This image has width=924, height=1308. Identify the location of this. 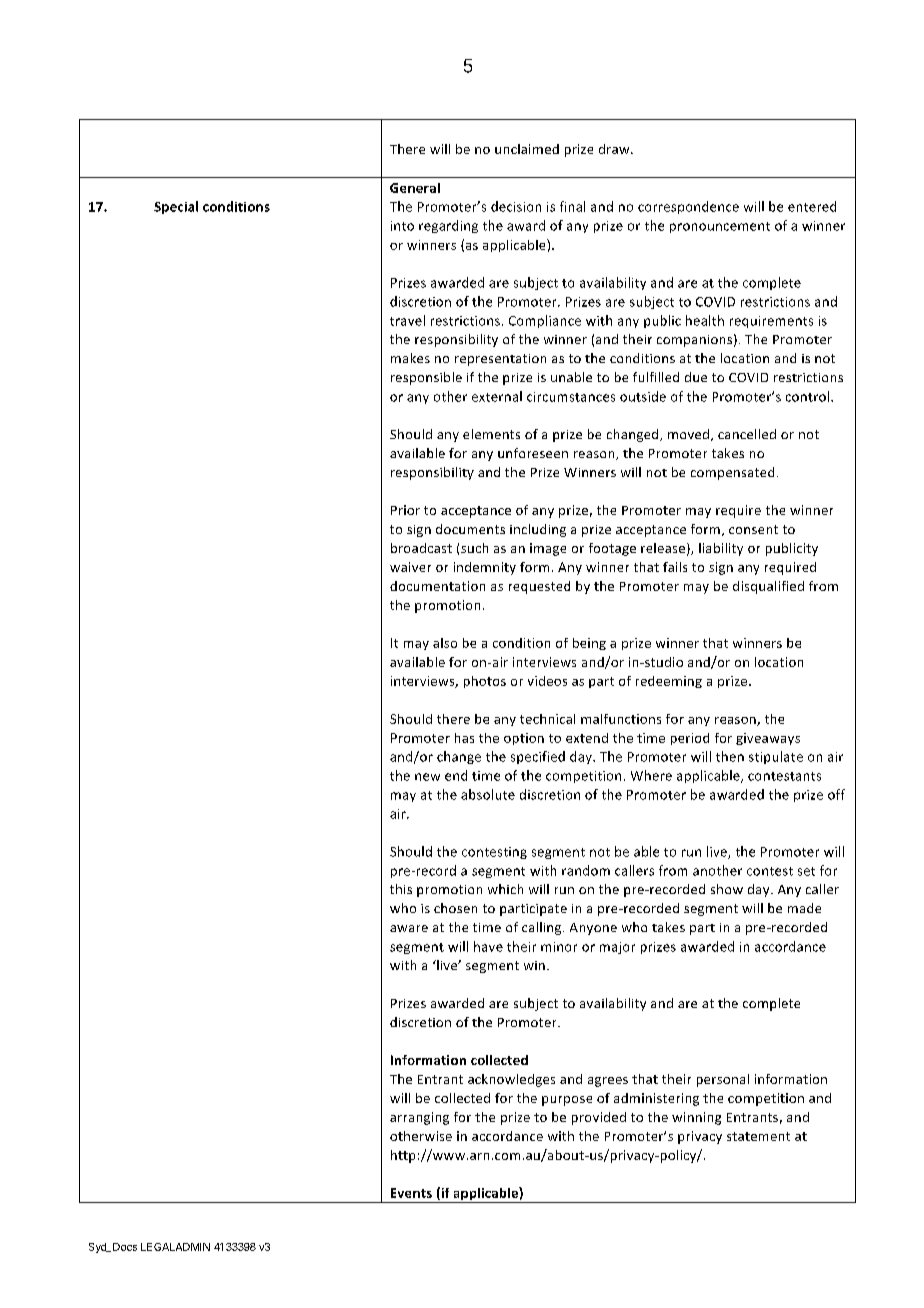
(401, 889).
